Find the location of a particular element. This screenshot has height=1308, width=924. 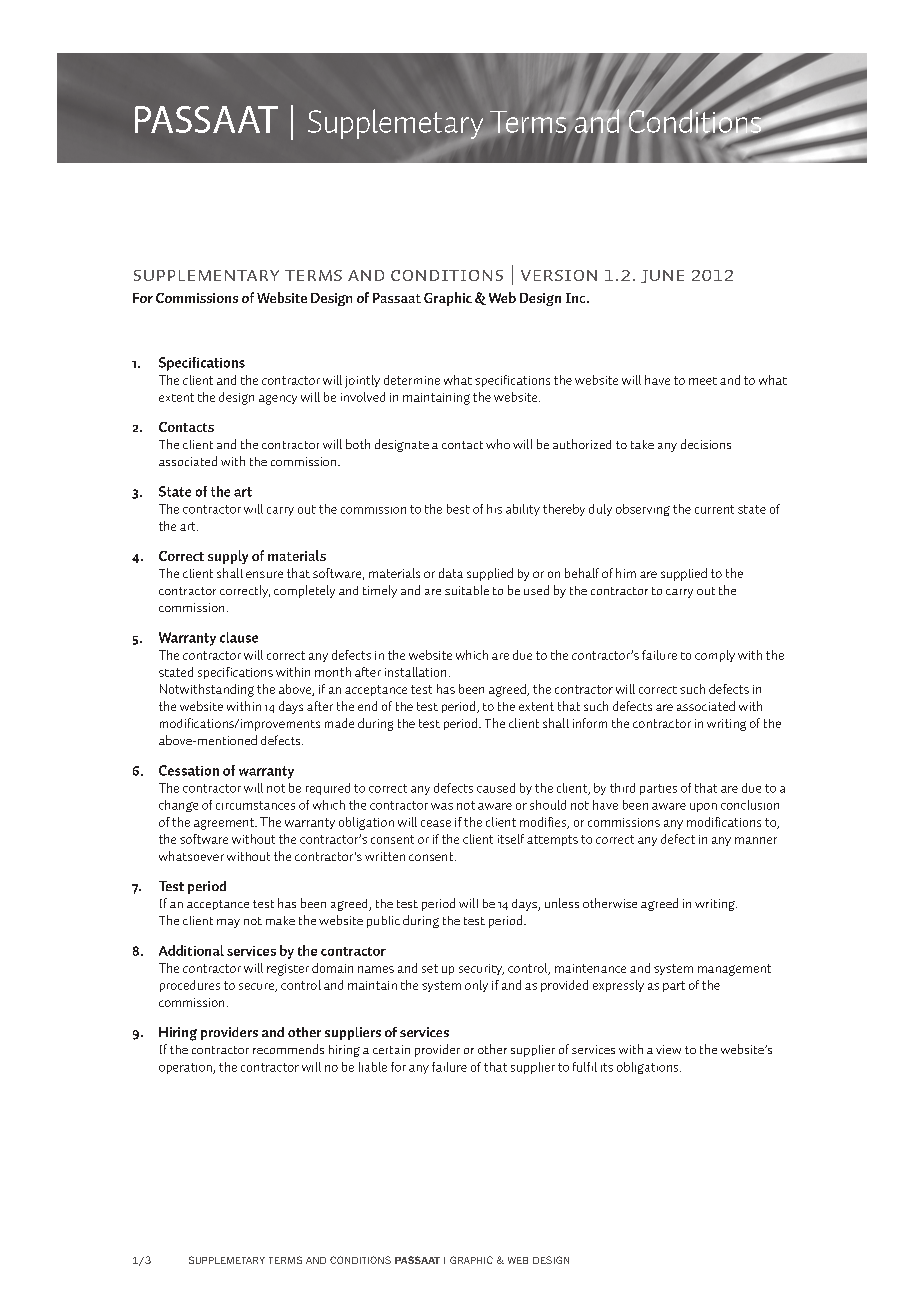

data is located at coordinates (451, 573).
